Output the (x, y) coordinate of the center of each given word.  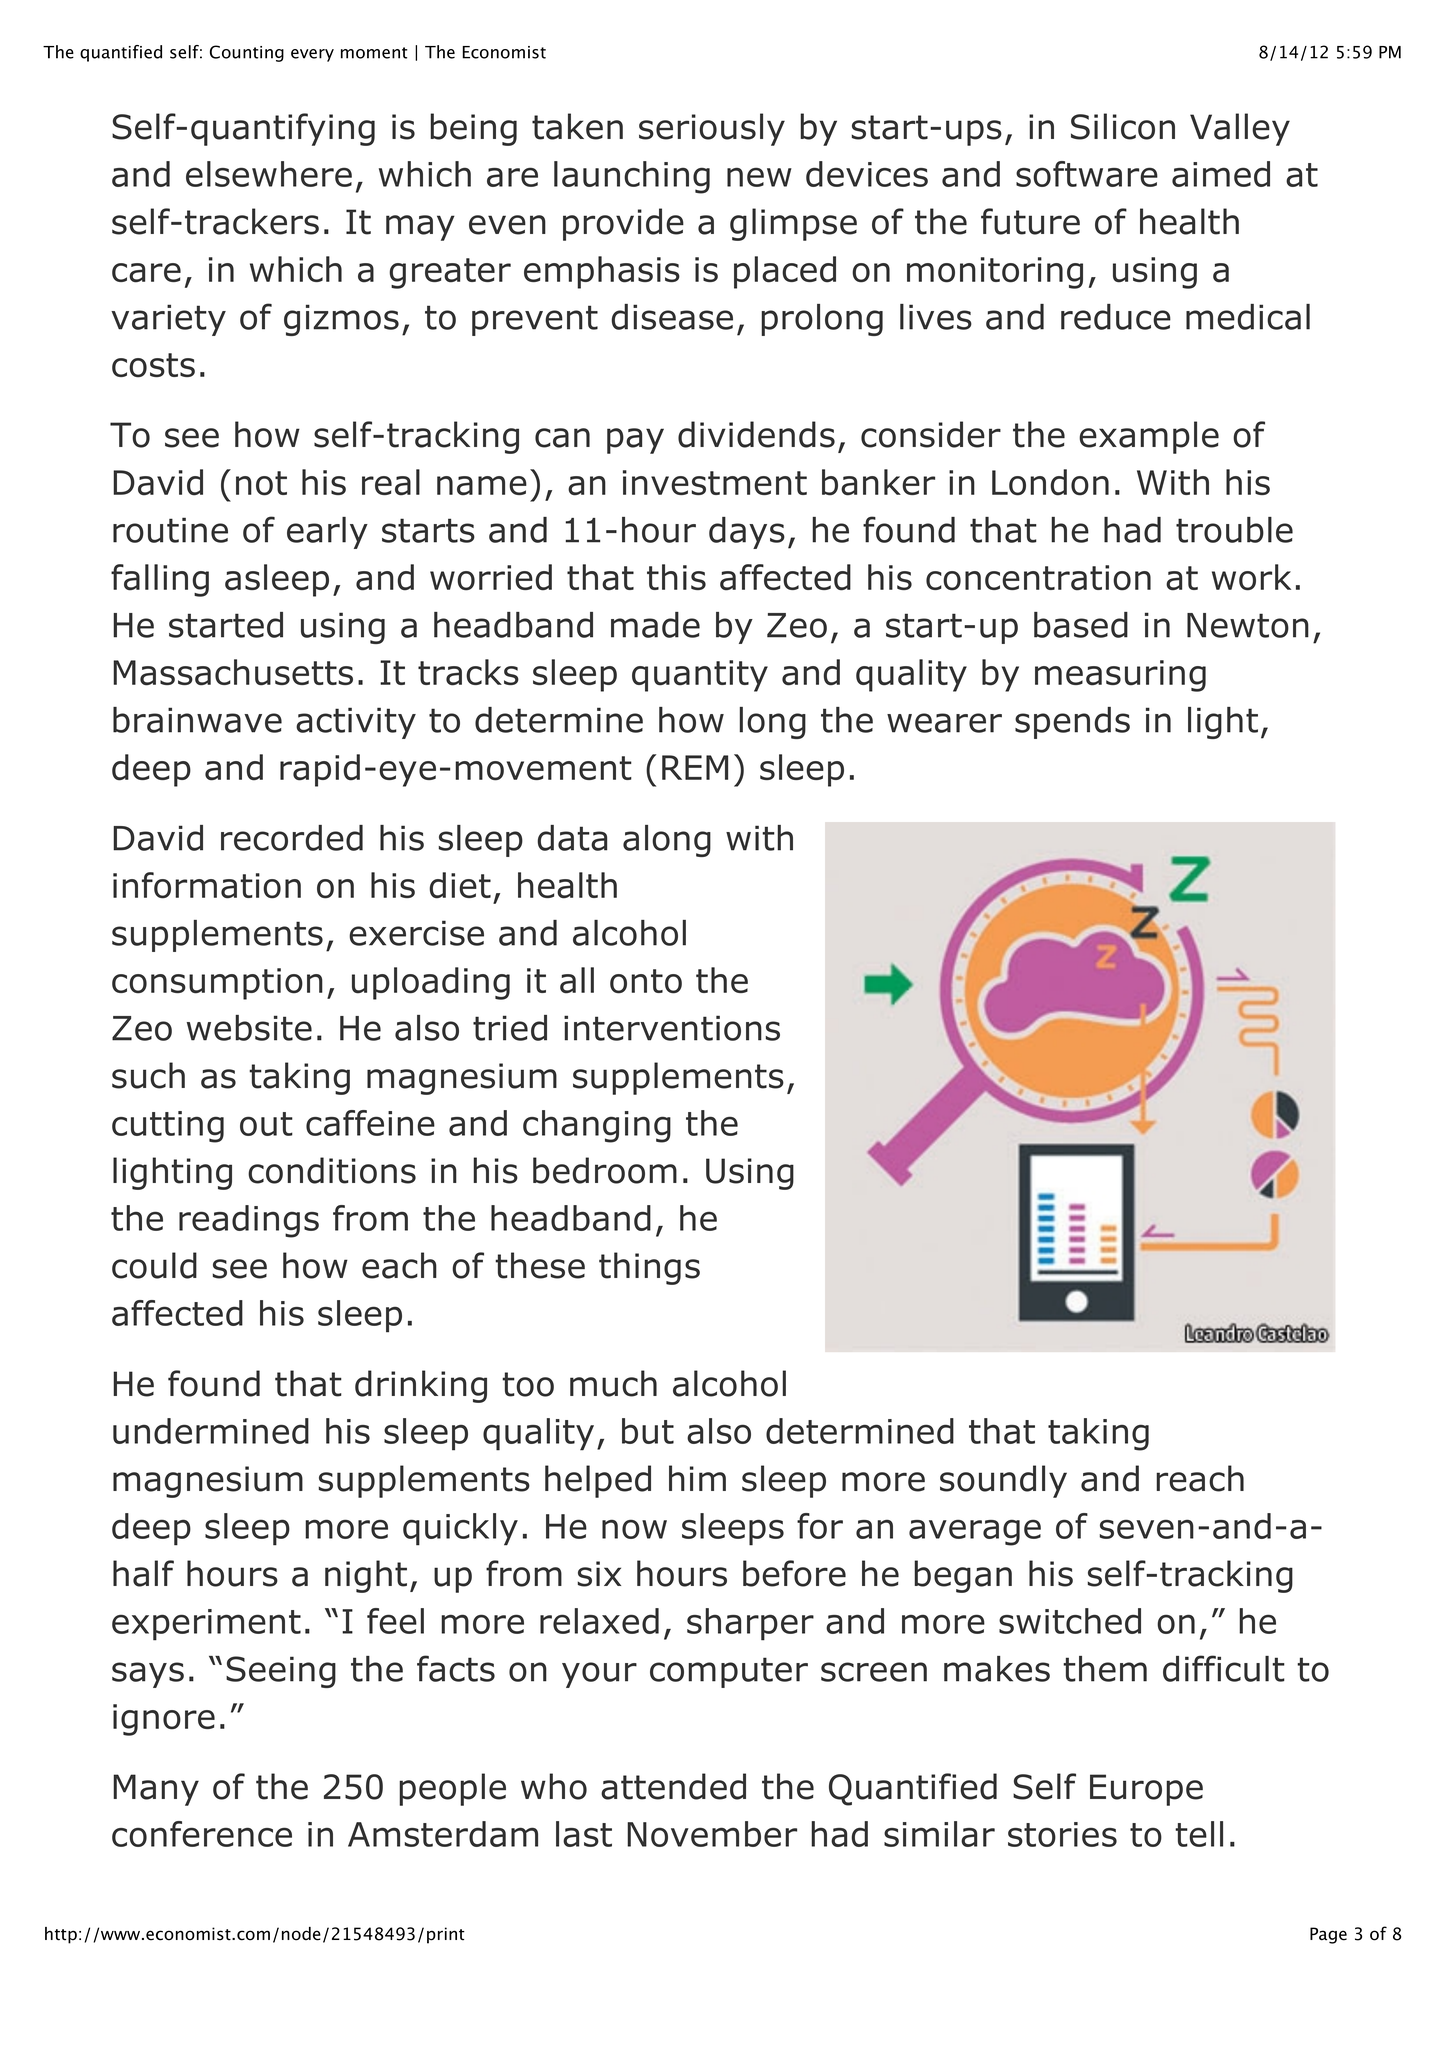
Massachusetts (233, 672)
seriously (712, 129)
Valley (1240, 129)
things (649, 1268)
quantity (700, 676)
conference (202, 1834)
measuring (1120, 676)
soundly (1003, 1481)
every (312, 55)
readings (249, 1221)
